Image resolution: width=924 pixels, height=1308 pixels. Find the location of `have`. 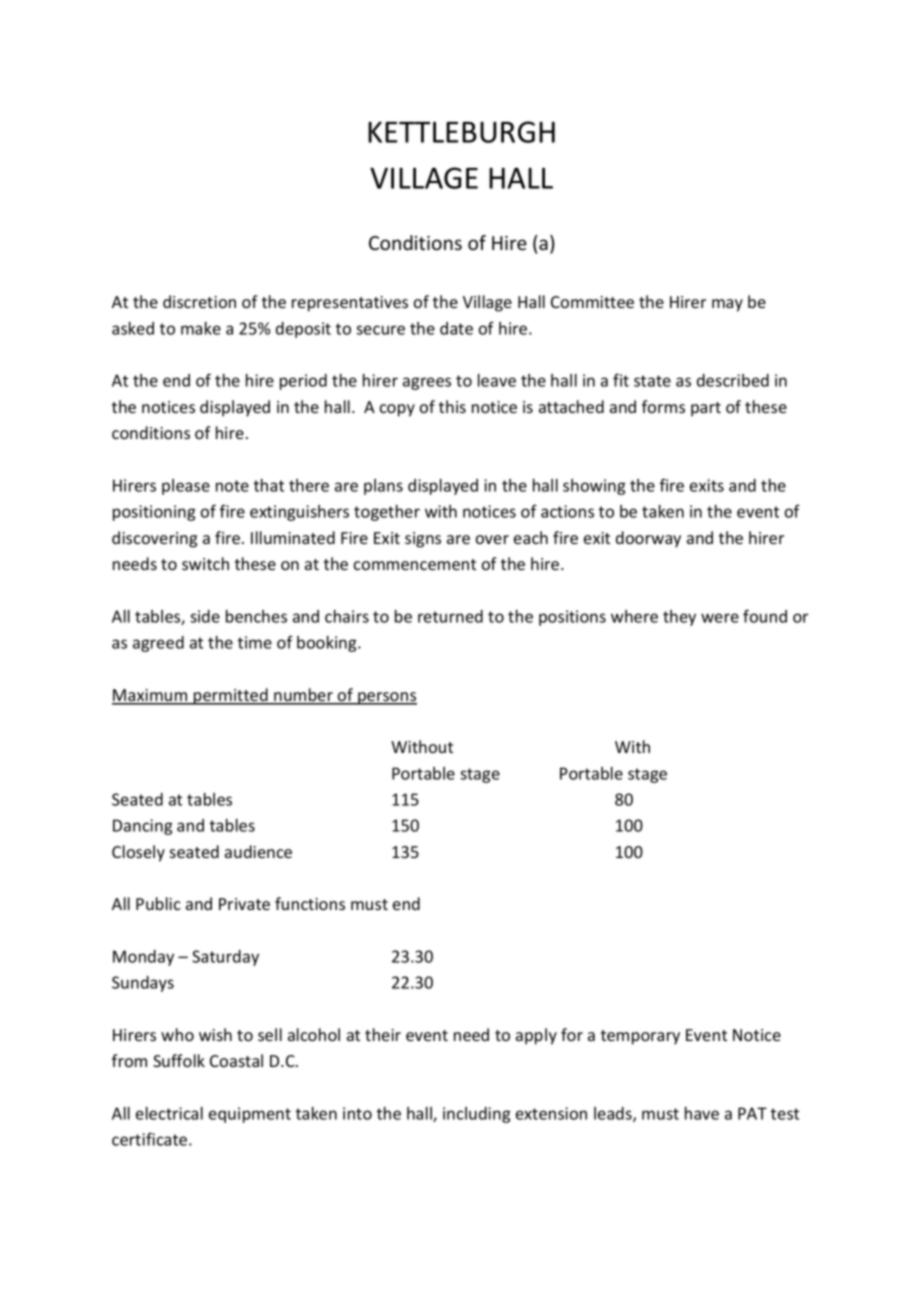

have is located at coordinates (702, 1113).
